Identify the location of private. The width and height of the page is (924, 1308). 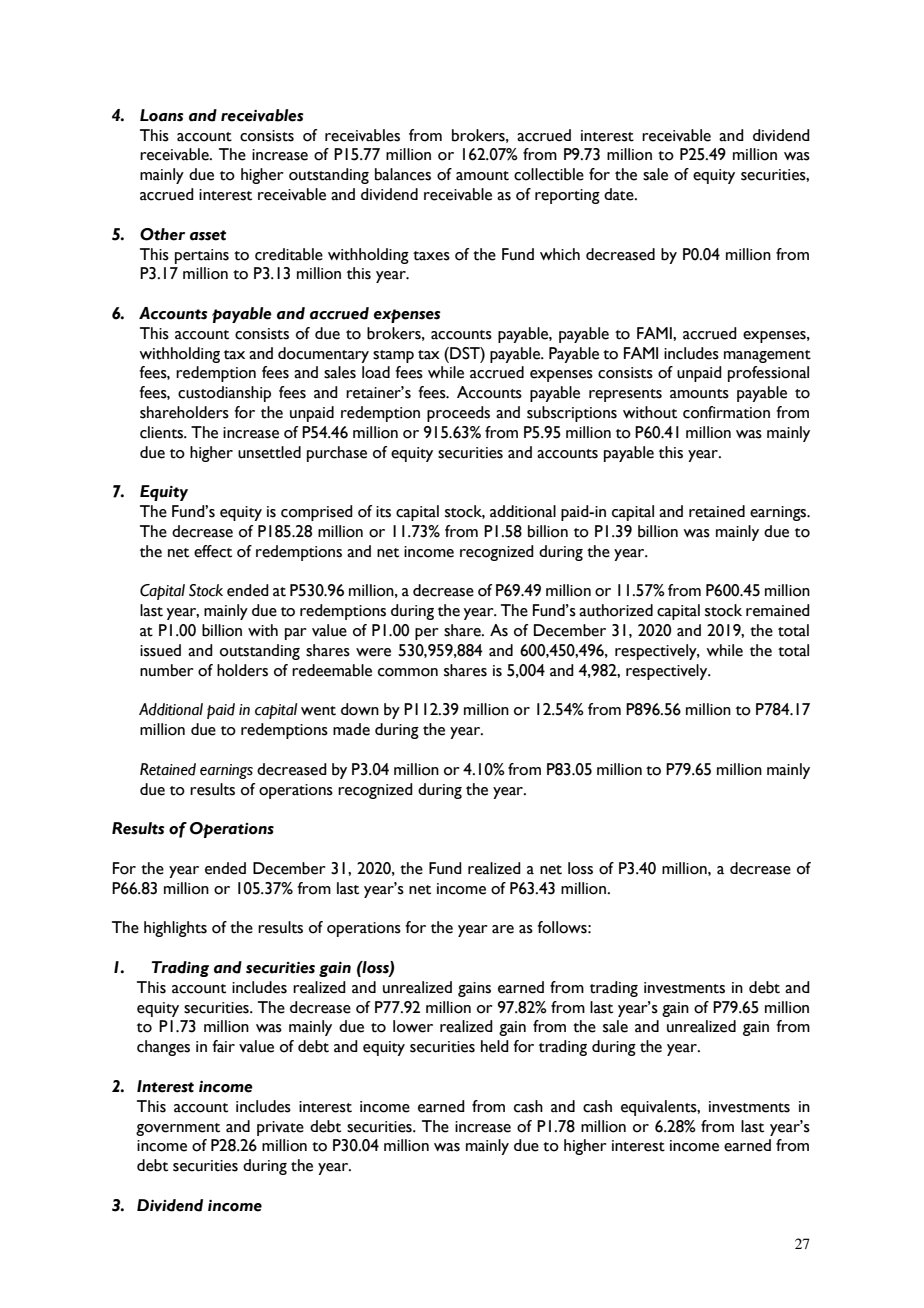
(280, 1128).
